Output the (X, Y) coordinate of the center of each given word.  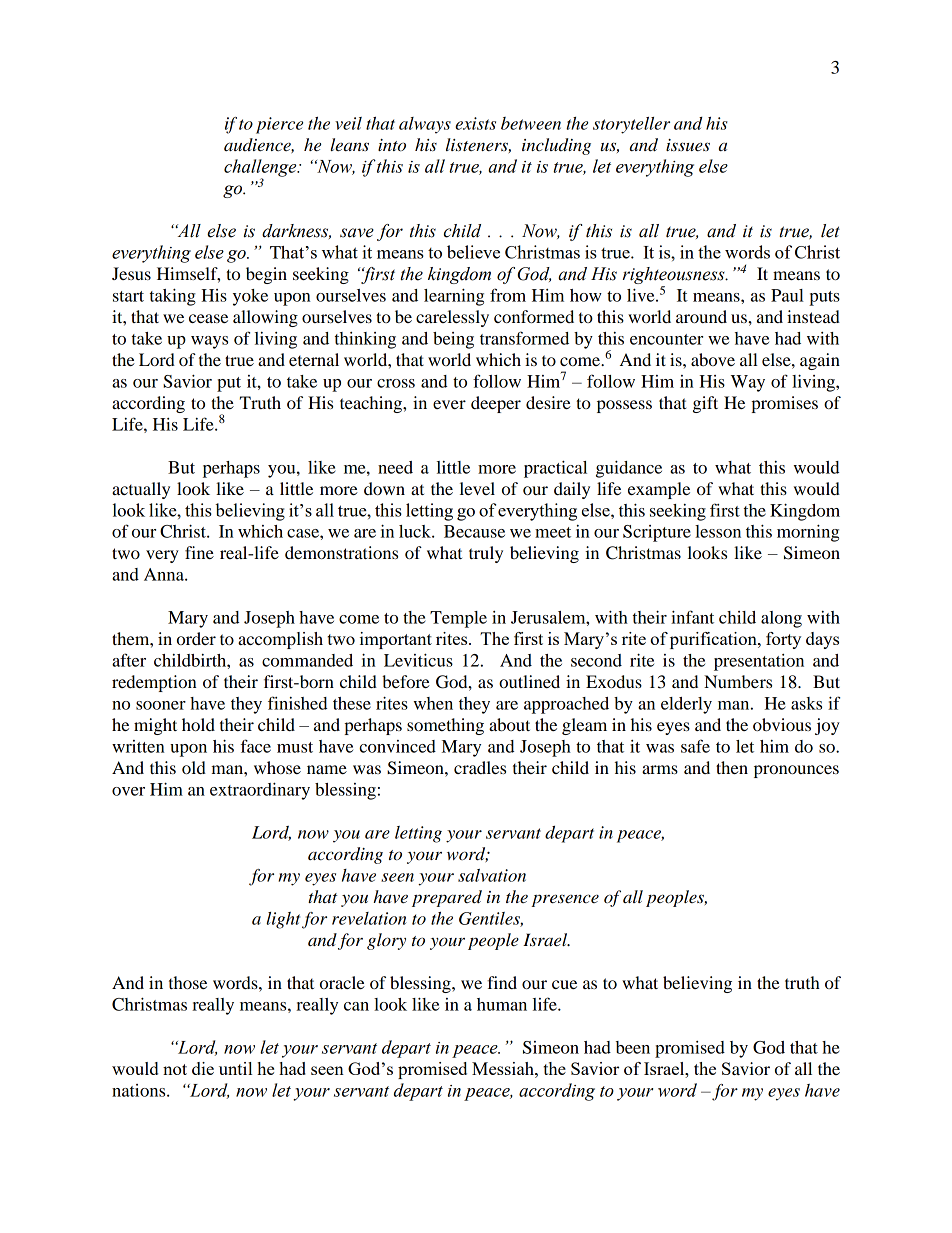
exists (475, 123)
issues (688, 145)
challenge (261, 169)
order (196, 638)
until (235, 1068)
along (781, 619)
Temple (458, 619)
